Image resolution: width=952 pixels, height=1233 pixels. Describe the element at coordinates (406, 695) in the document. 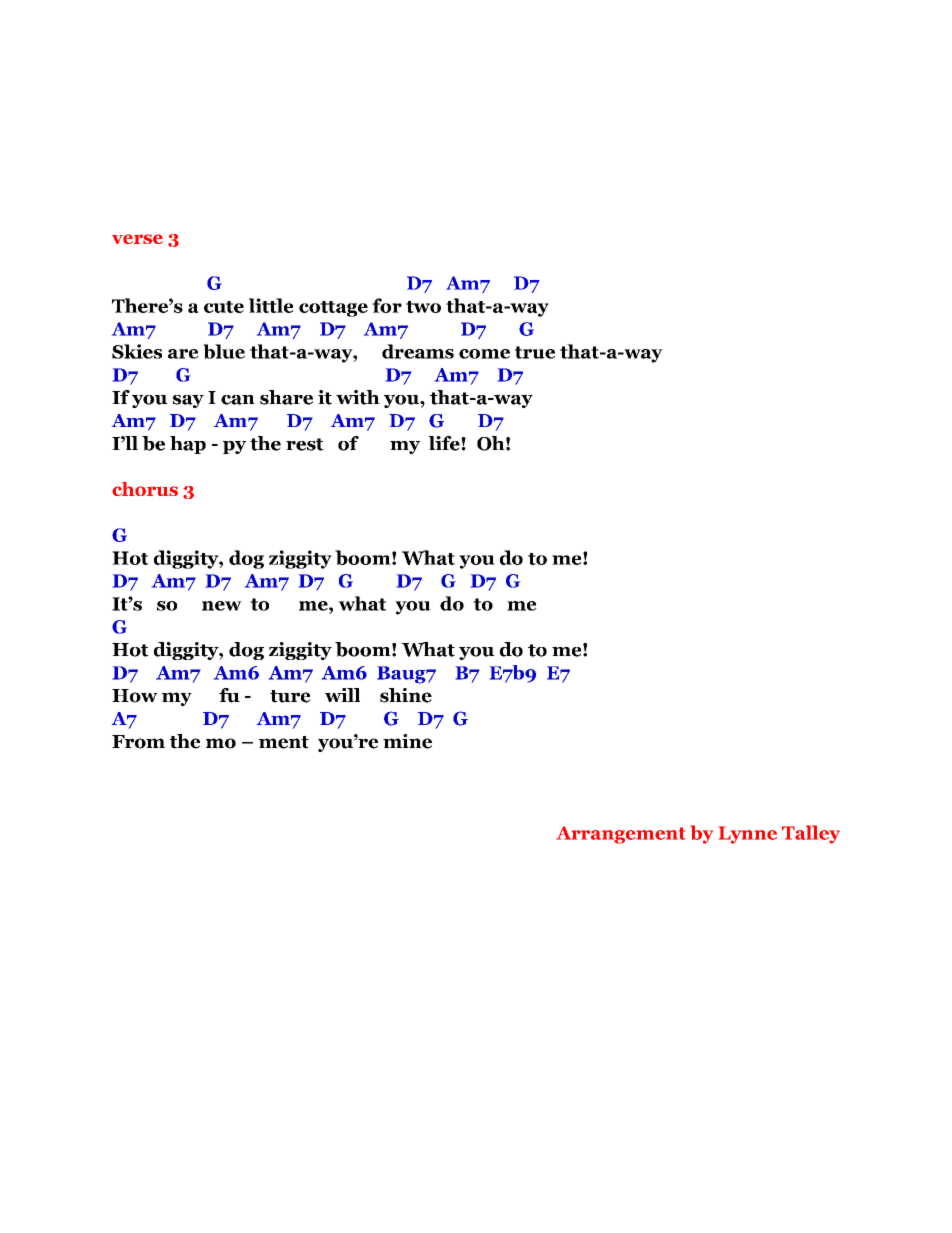

I see `shine` at that location.
